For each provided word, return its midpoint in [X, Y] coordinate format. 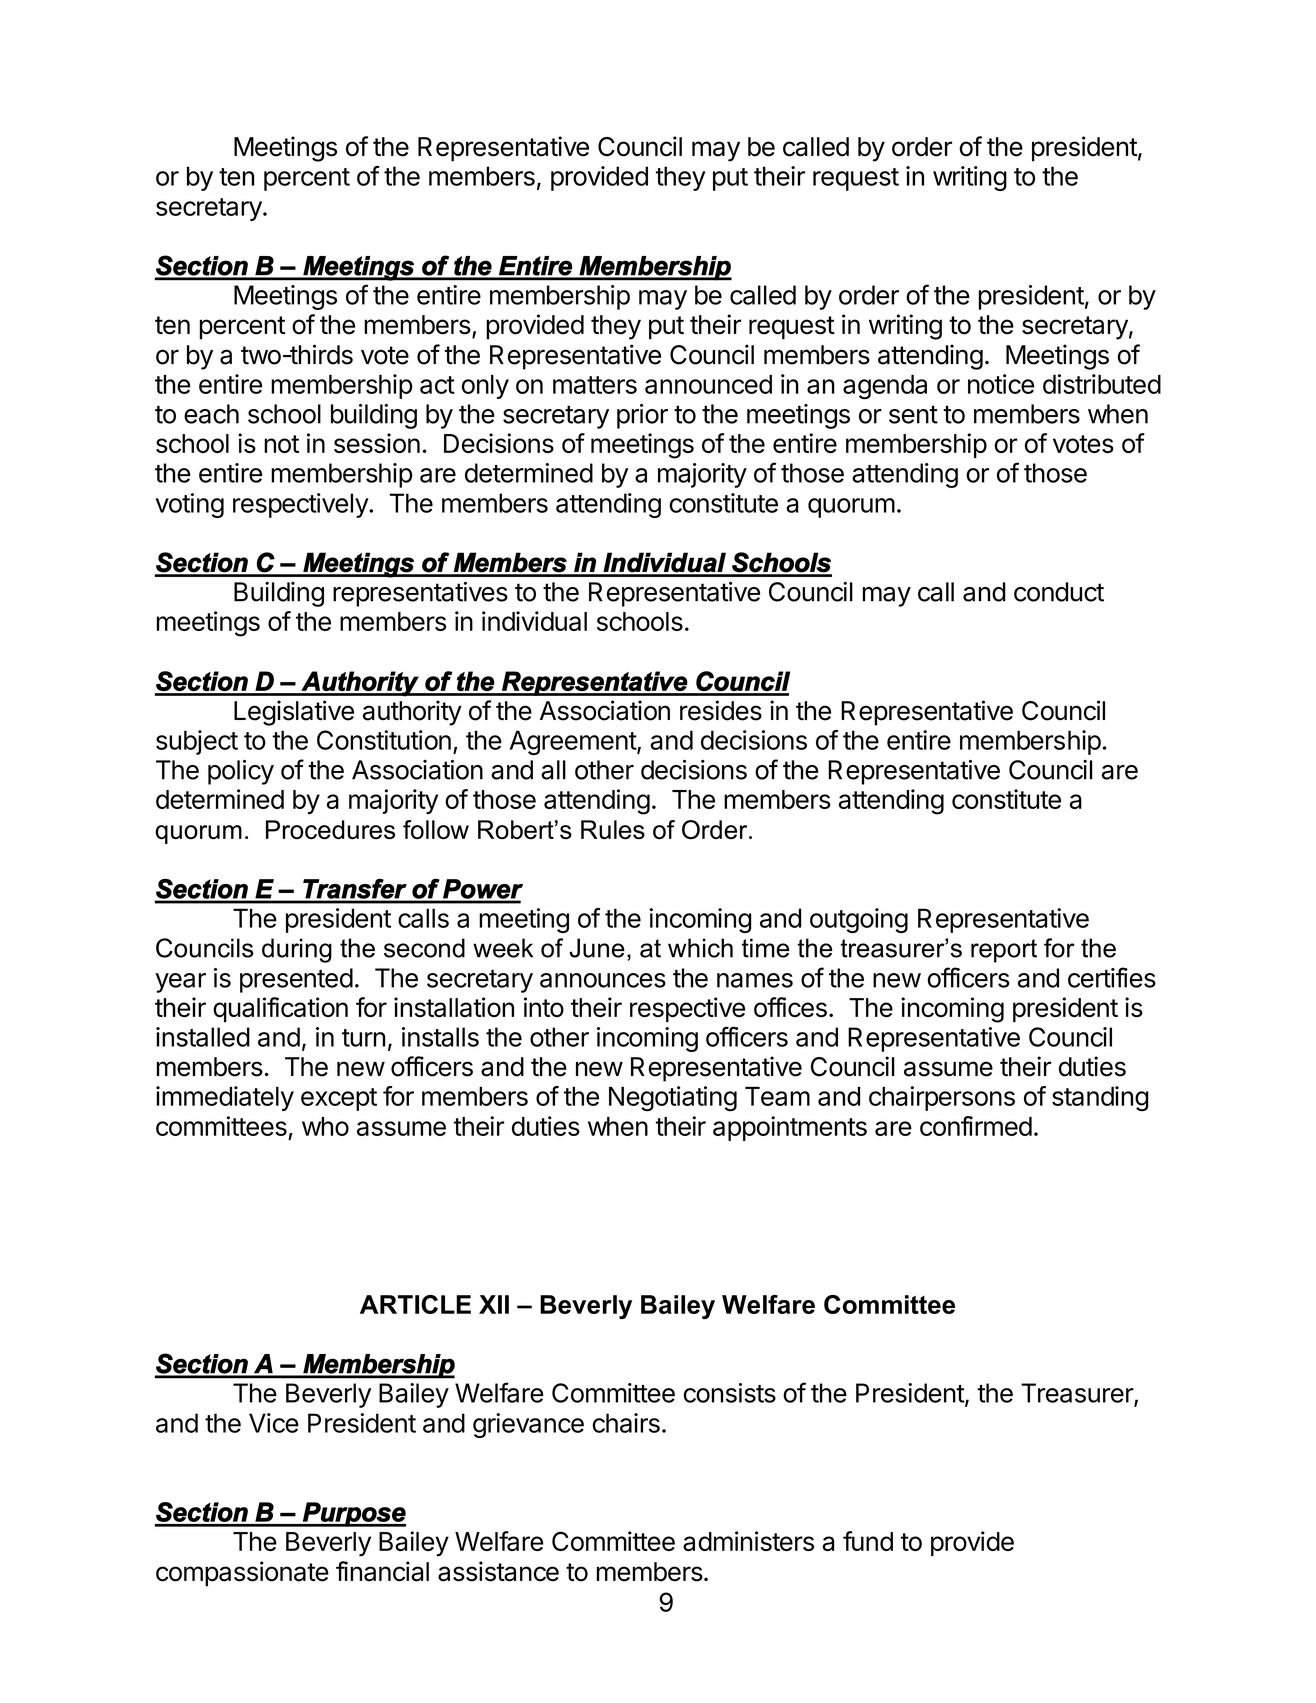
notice [1001, 384]
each [211, 414]
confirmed [976, 1126]
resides [721, 710]
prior [642, 416]
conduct [1059, 592]
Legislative [294, 713]
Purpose [353, 1514]
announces [603, 980]
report [1004, 951]
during [297, 950]
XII [494, 1304]
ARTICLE [415, 1304]
